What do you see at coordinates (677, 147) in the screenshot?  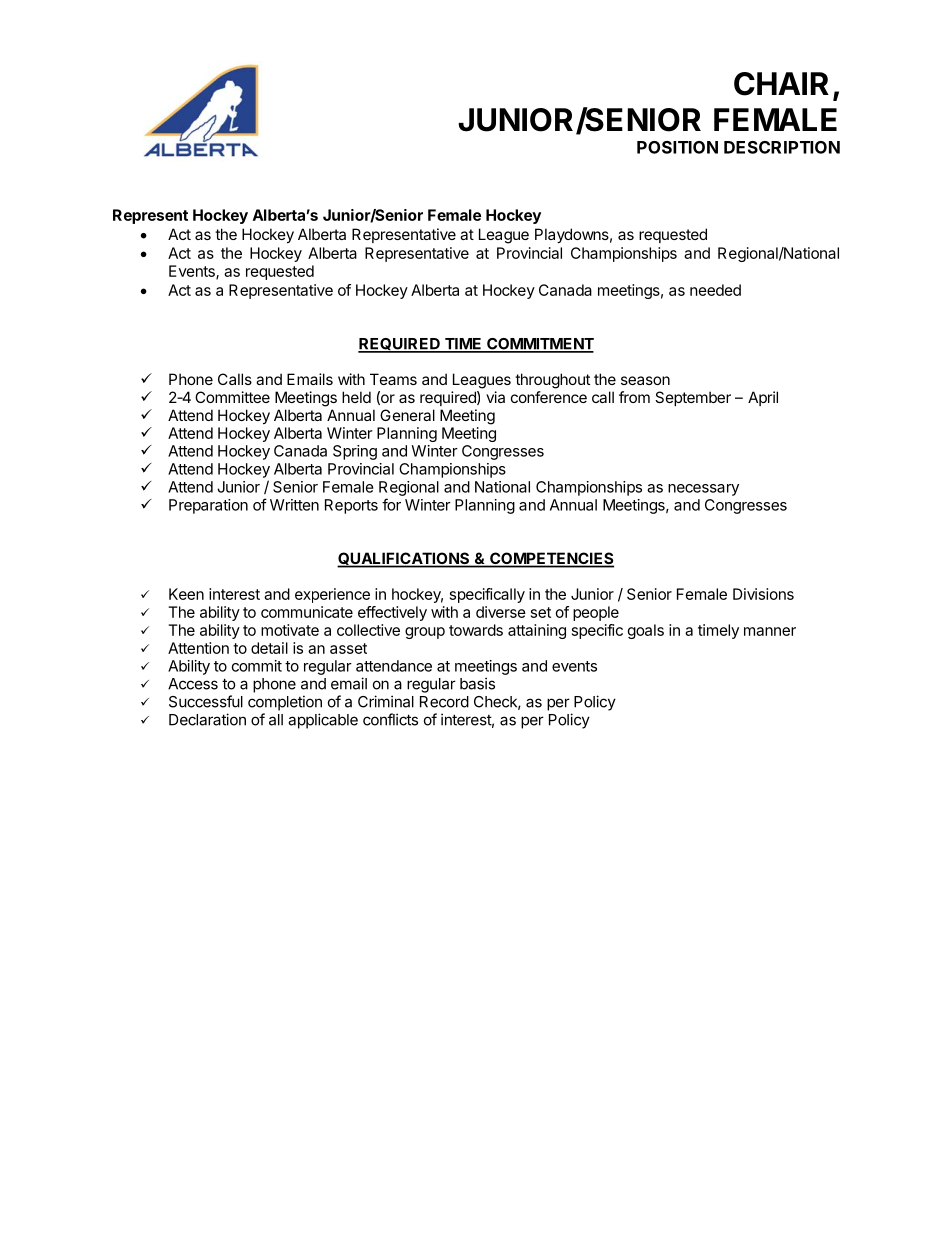 I see `POSITION` at bounding box center [677, 147].
